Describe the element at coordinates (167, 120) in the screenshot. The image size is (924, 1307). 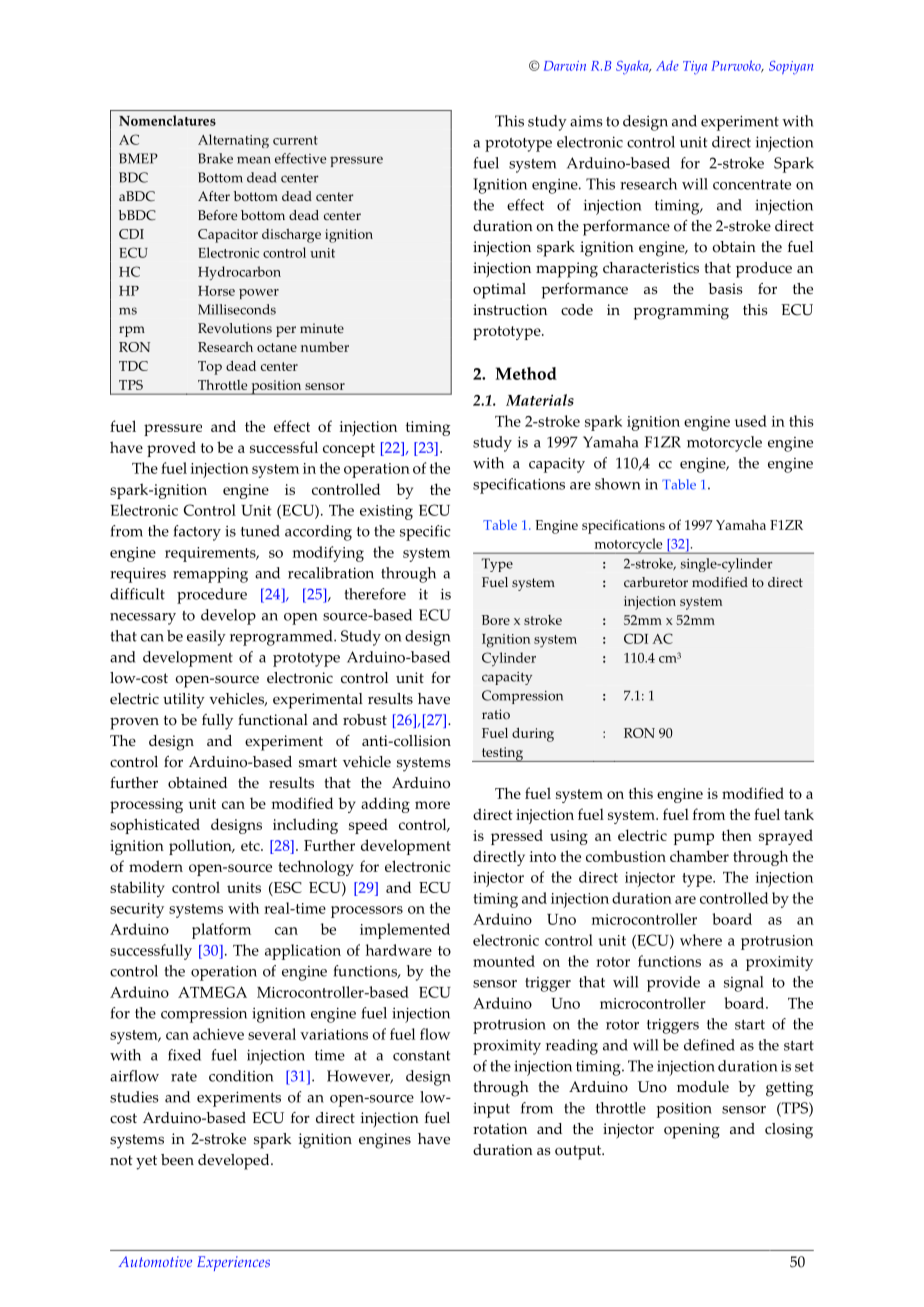
I see `Nomenclatures` at that location.
